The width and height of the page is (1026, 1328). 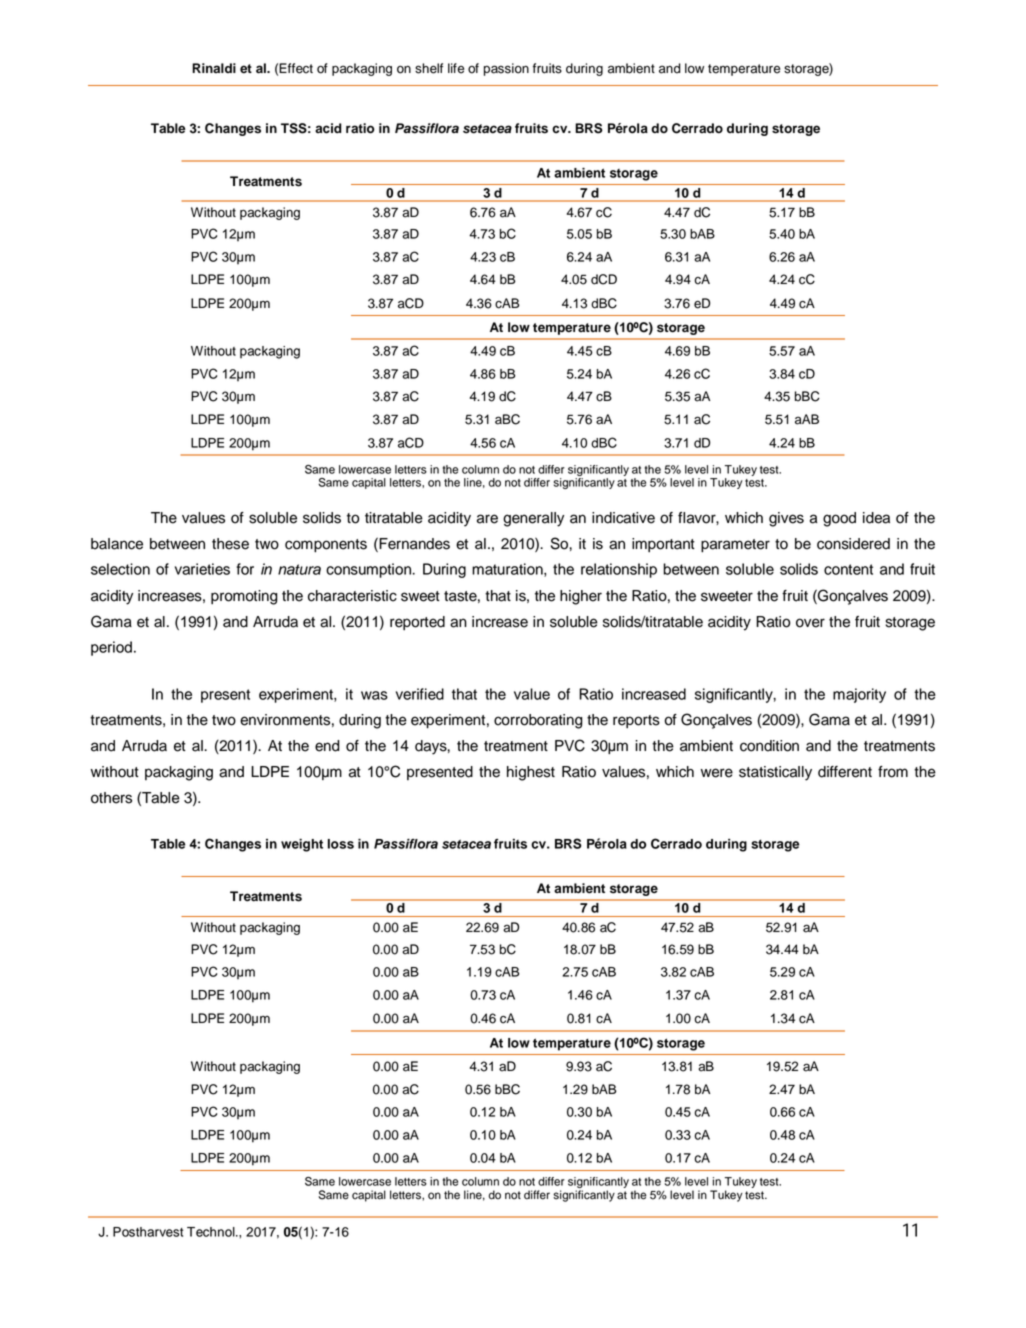 I want to click on highest, so click(x=531, y=773).
